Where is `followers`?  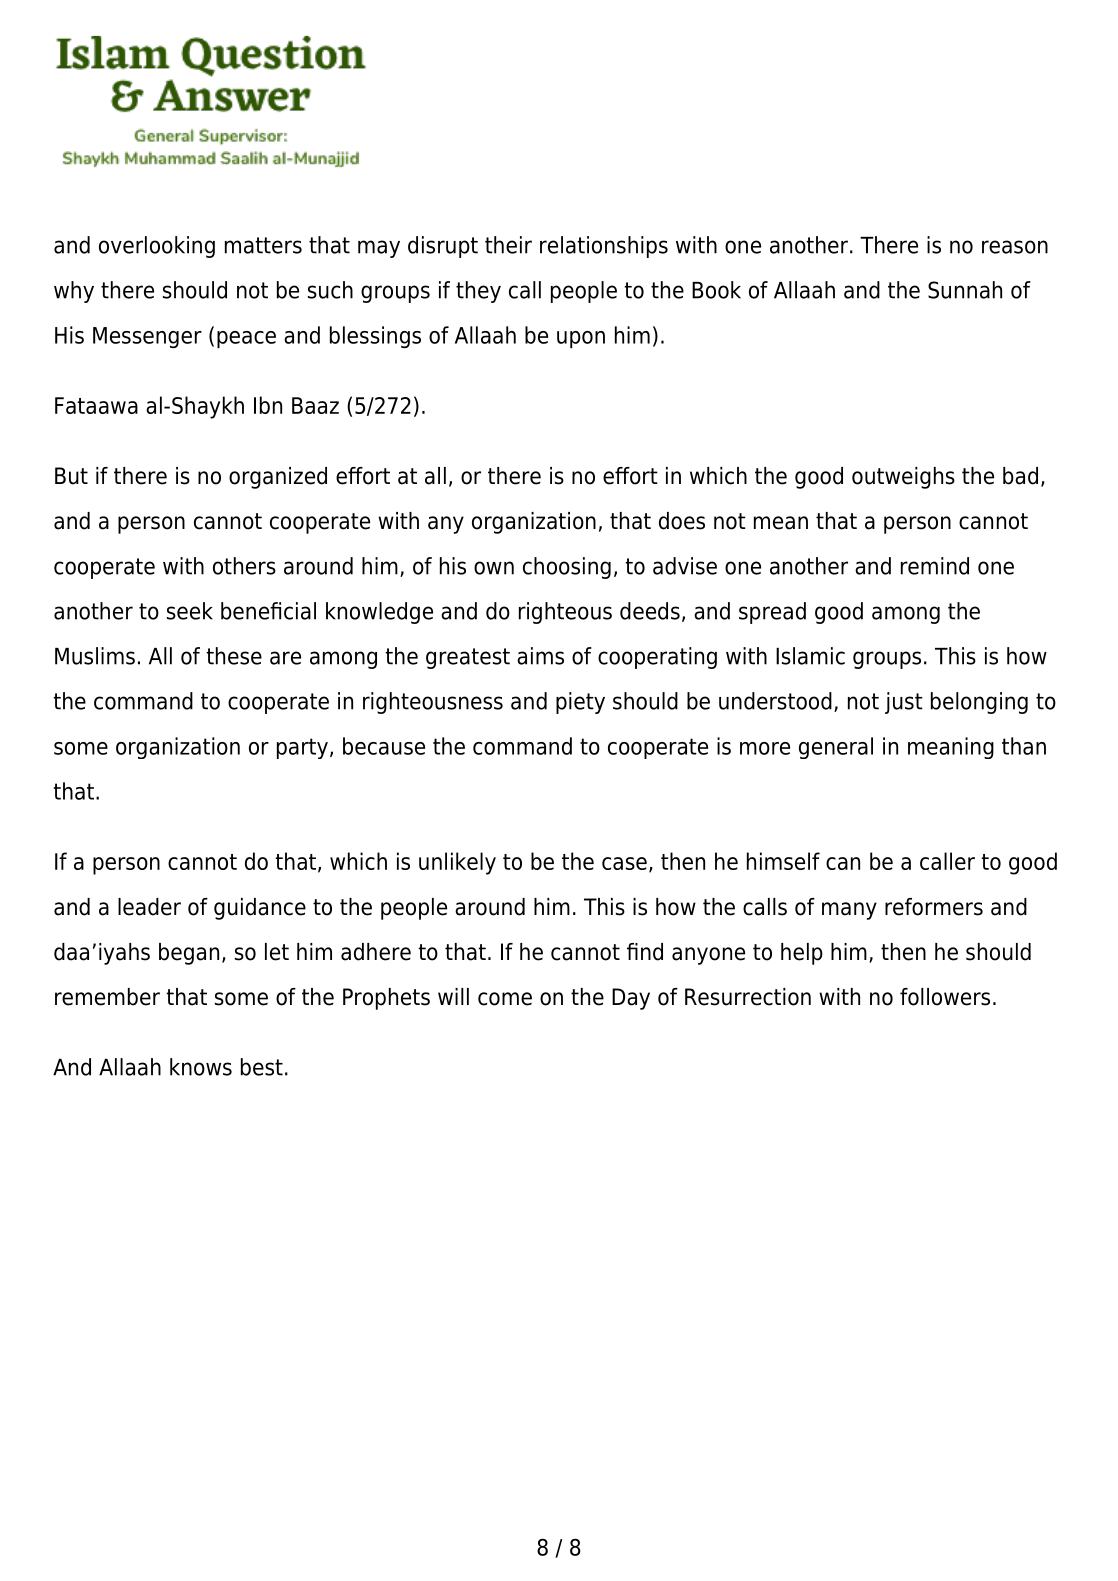
followers is located at coordinates (945, 997).
